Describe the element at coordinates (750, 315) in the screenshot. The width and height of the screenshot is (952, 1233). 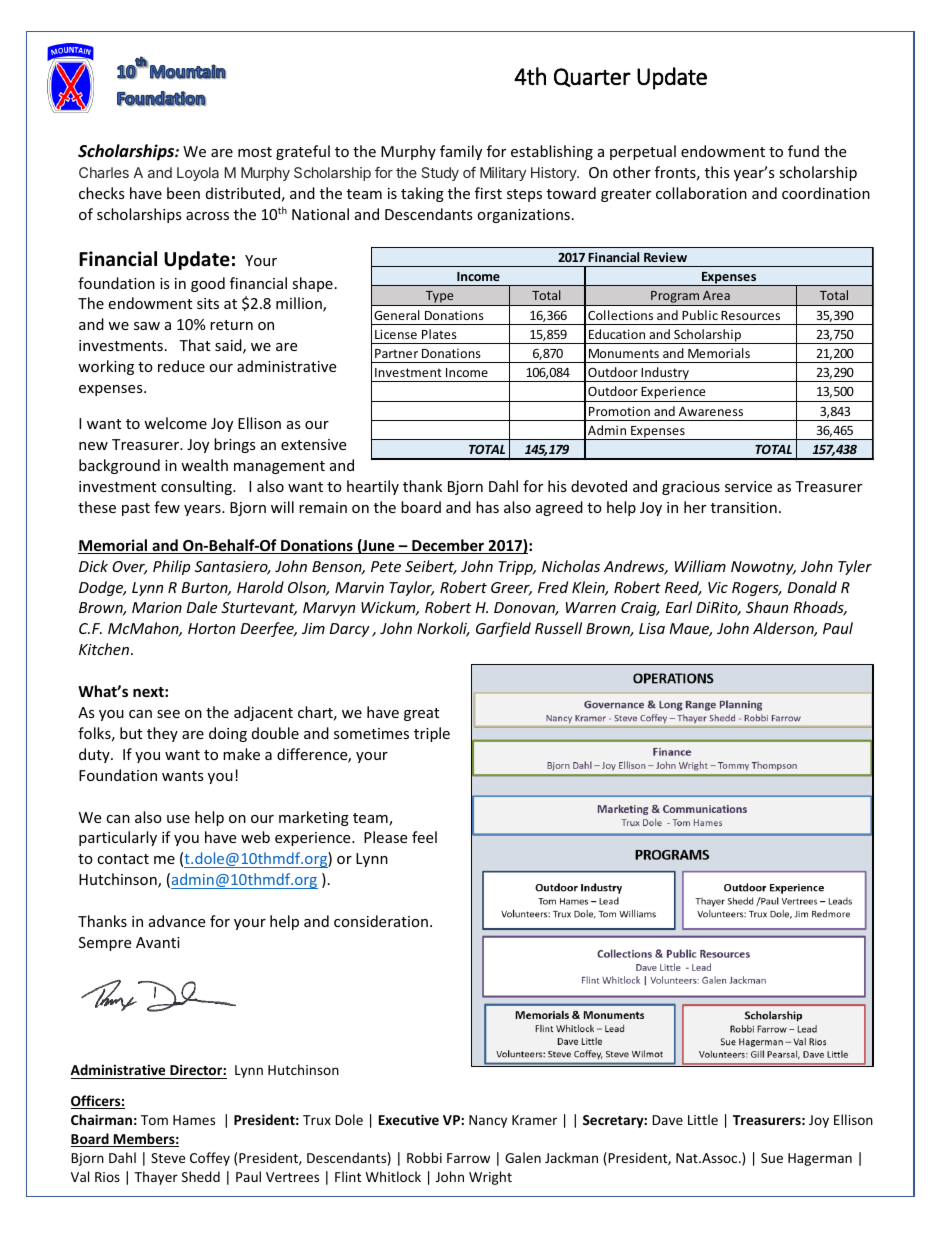
I see `Resources` at that location.
